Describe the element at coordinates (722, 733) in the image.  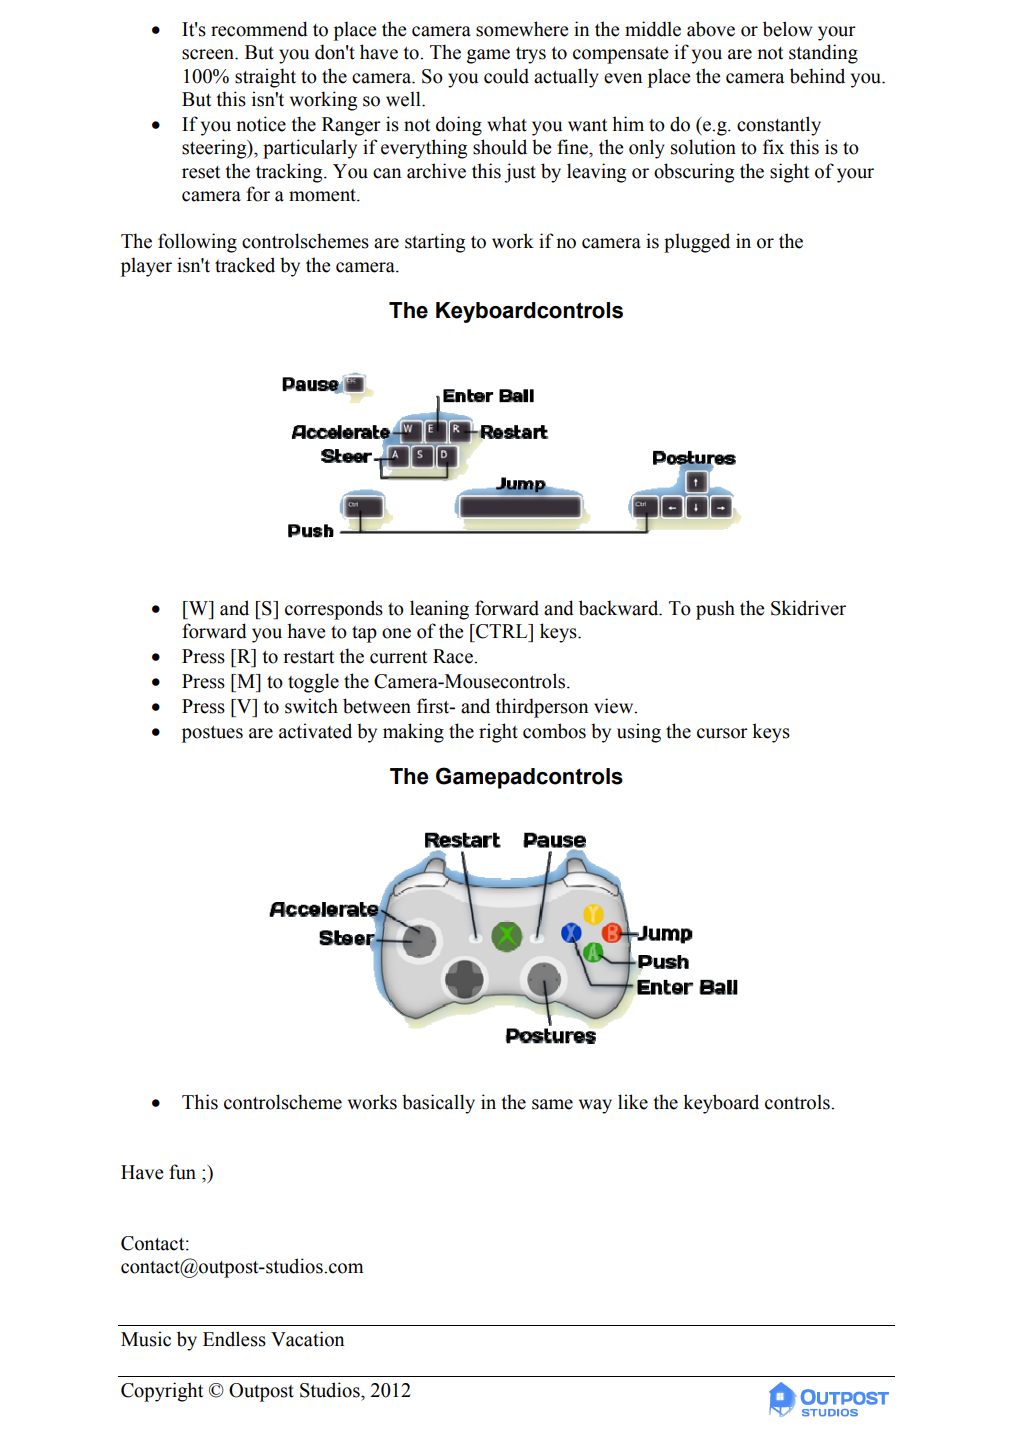
I see `cursor` at that location.
